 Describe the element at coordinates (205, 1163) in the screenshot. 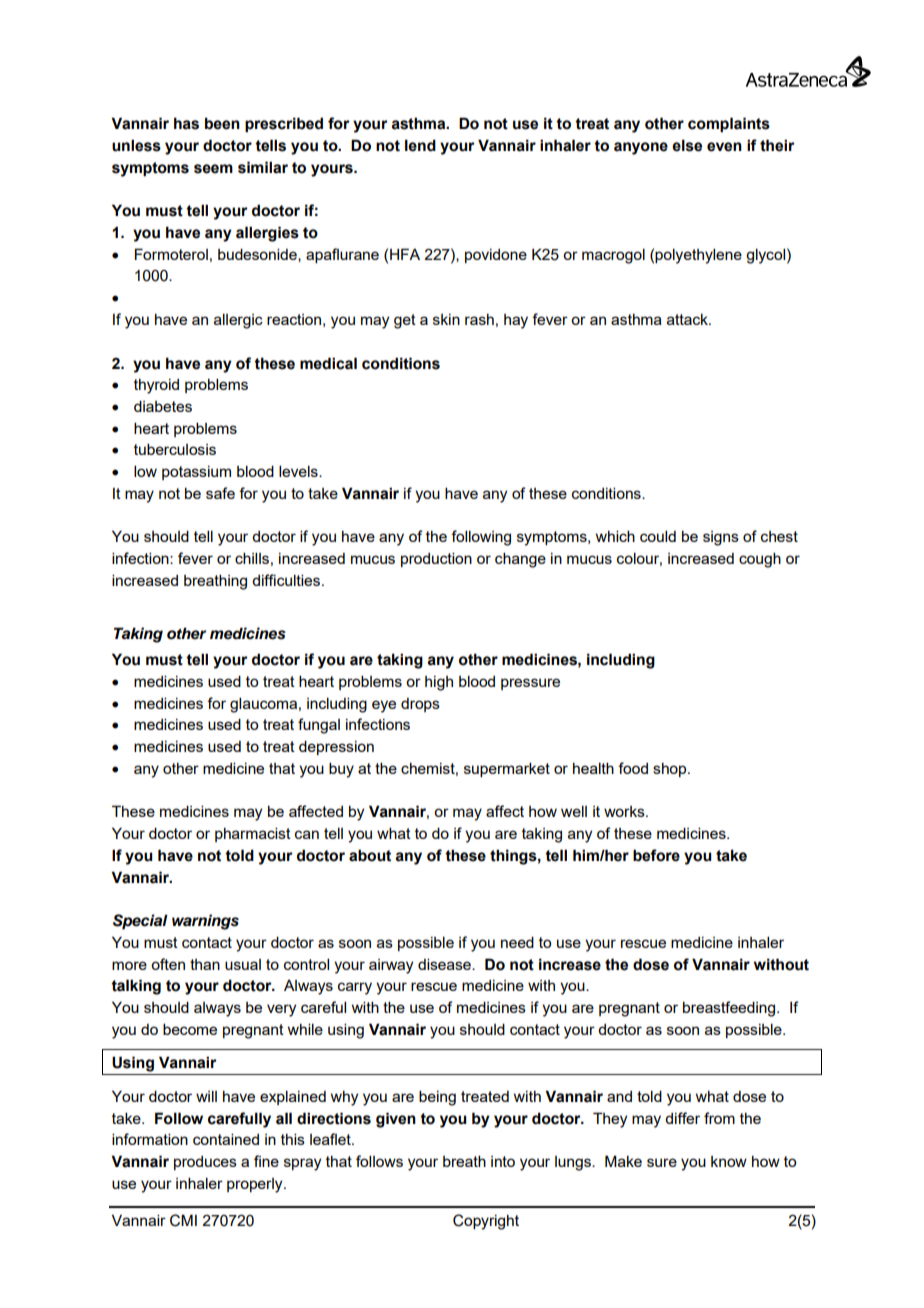

I see `produces` at that location.
